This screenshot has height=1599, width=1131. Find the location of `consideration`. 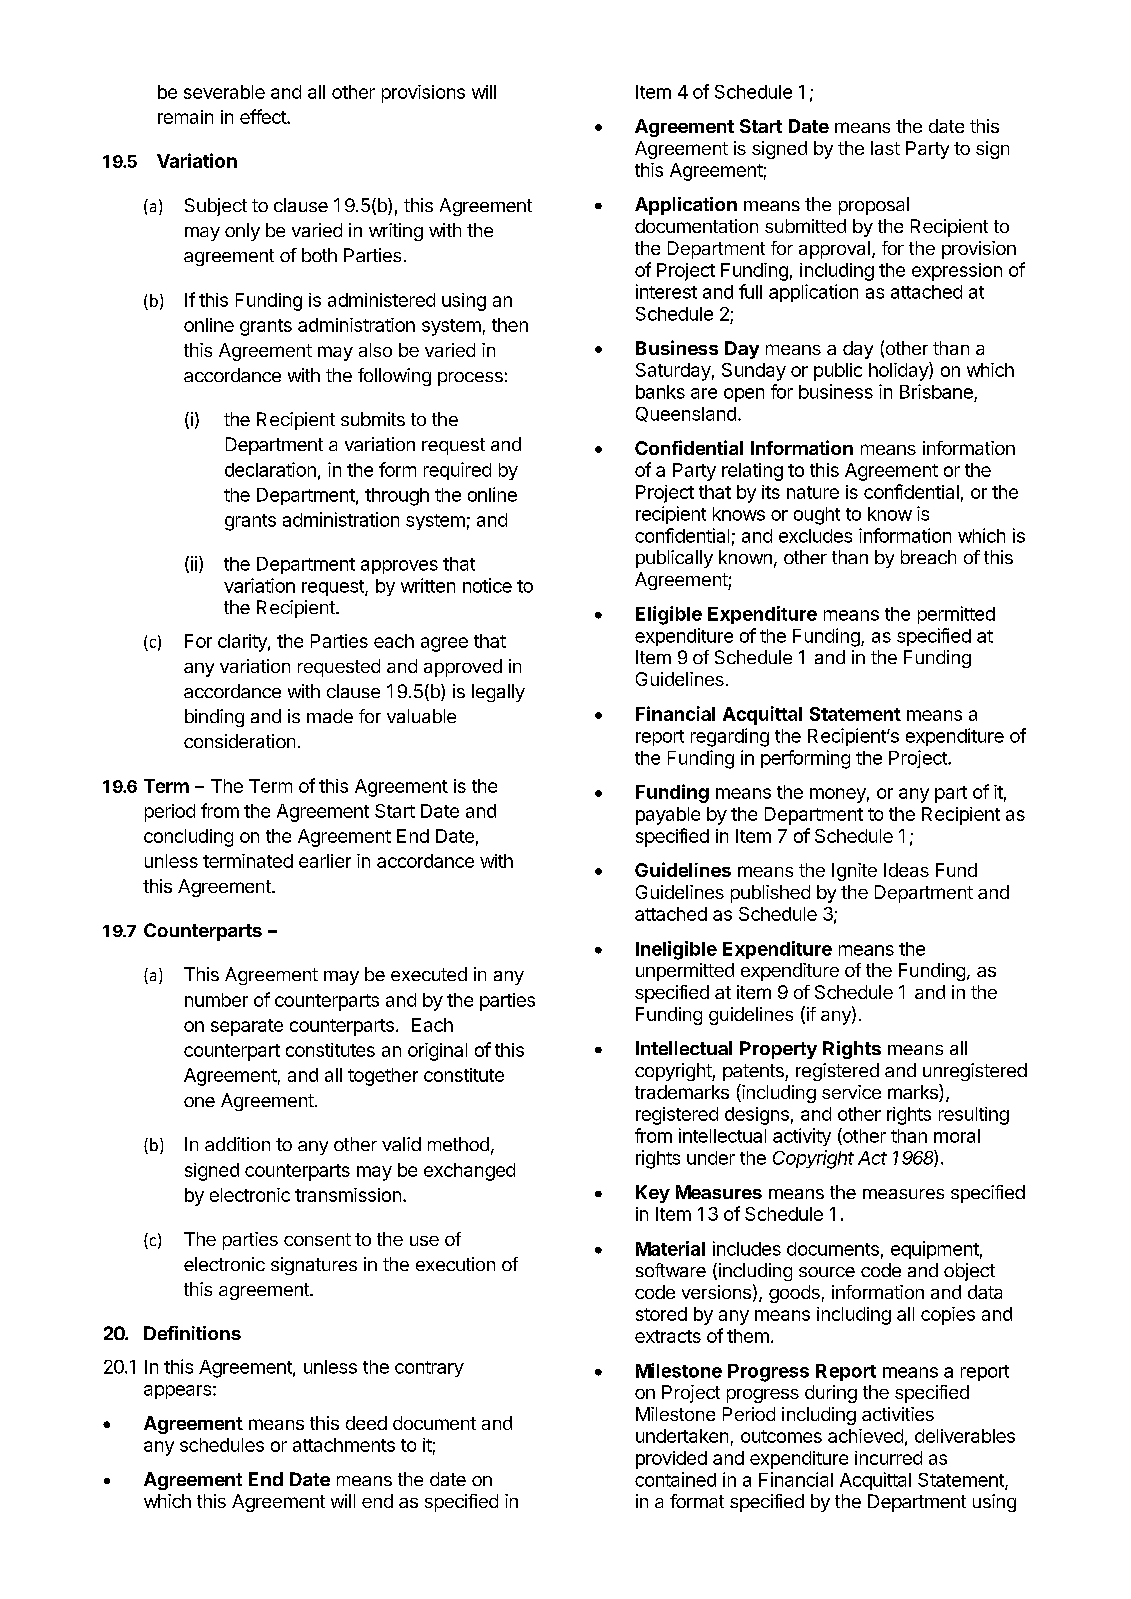

consideration is located at coordinates (239, 741).
